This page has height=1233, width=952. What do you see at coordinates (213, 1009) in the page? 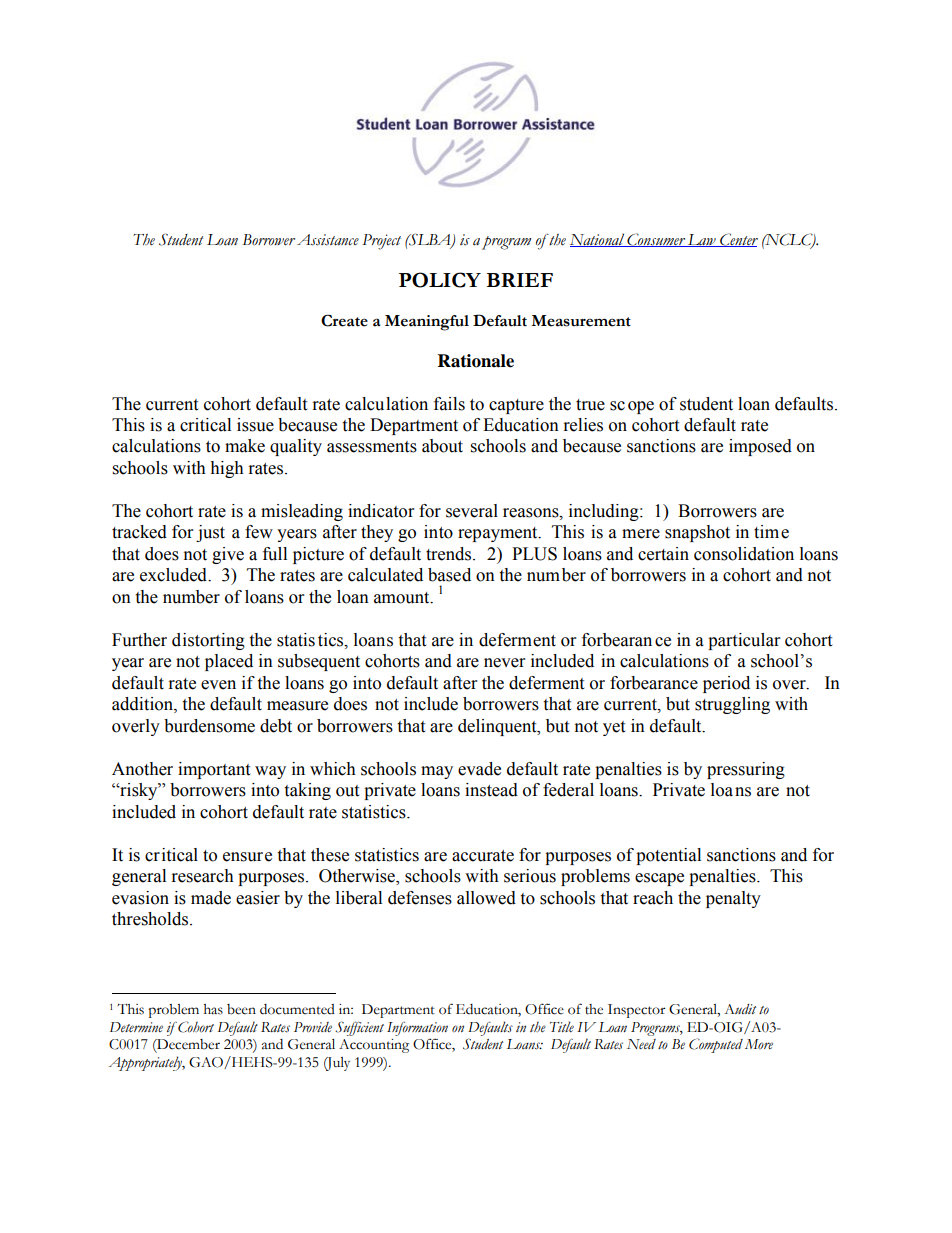
I see `has` at bounding box center [213, 1009].
